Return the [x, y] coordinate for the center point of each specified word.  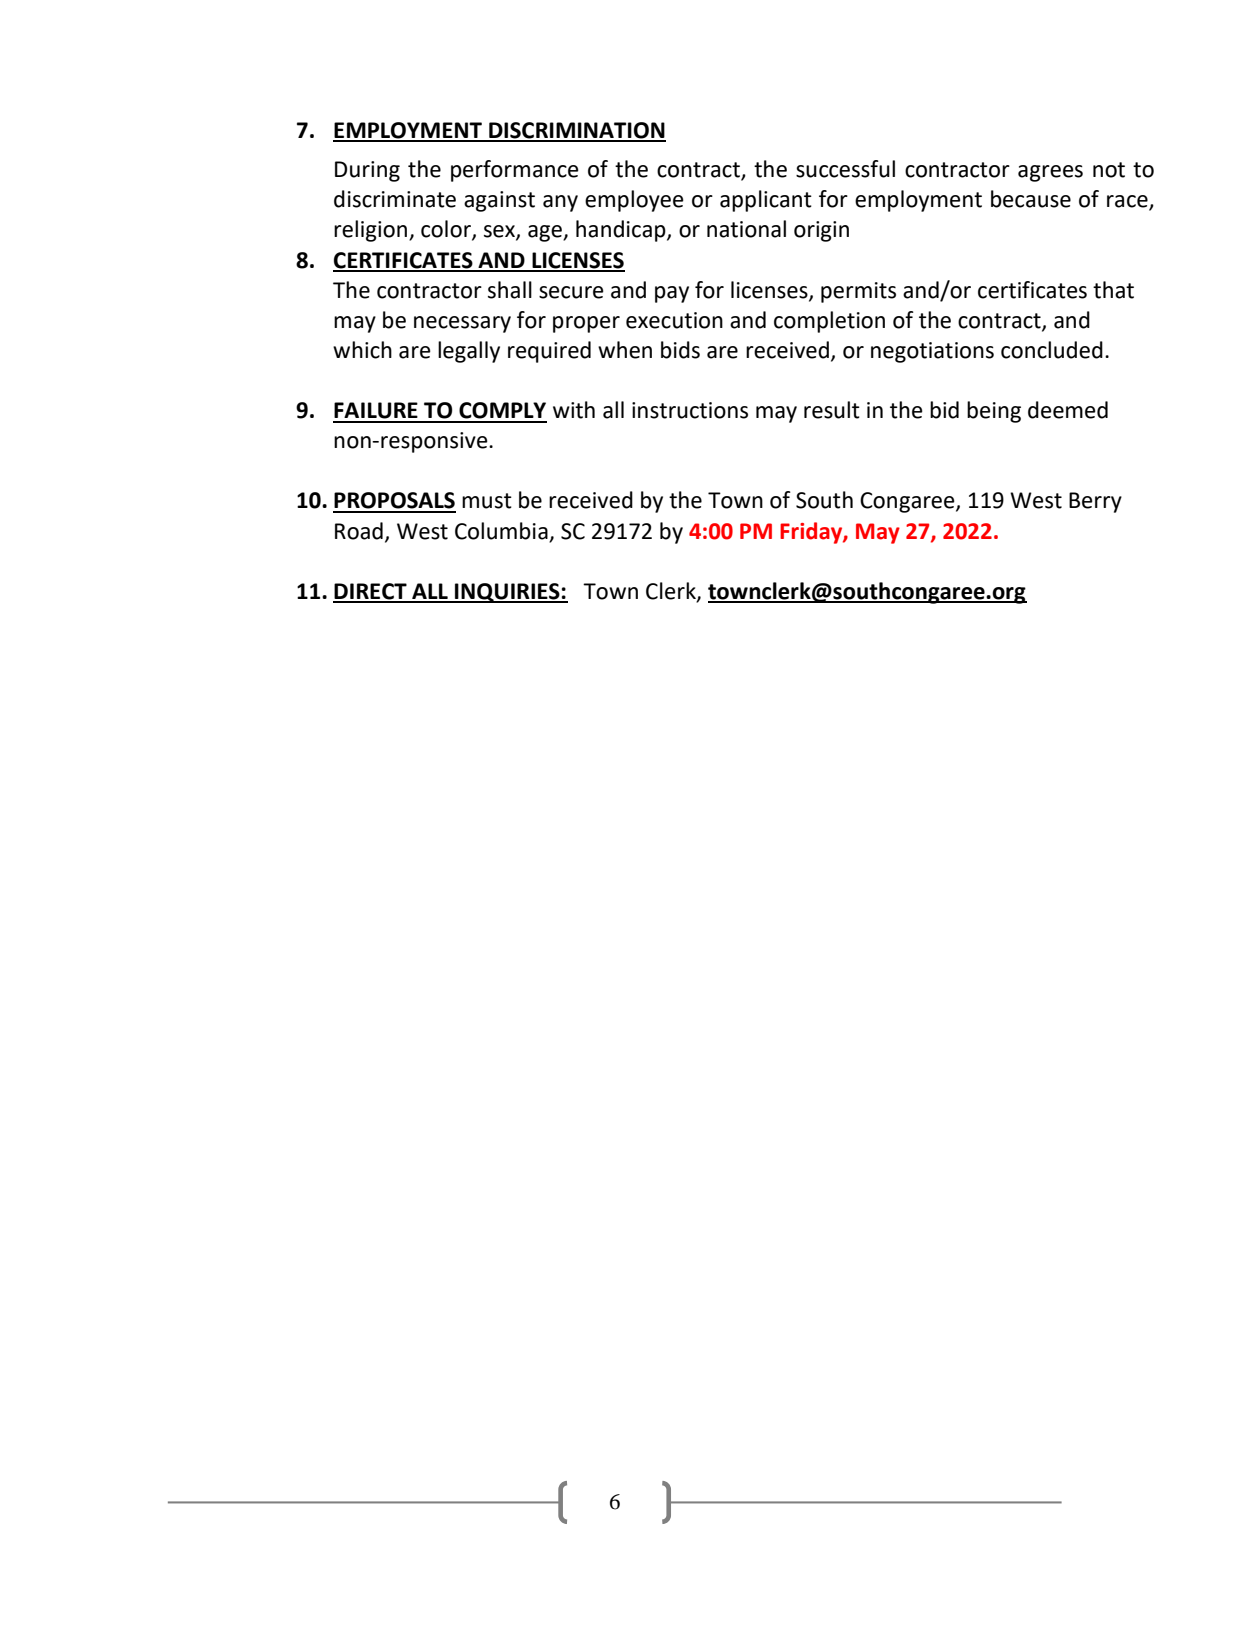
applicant [766, 201]
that [1113, 290]
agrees [1050, 173]
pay [672, 294]
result [832, 410]
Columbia [501, 531]
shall [510, 290]
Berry [1095, 502]
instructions [690, 410]
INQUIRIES [507, 593]
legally [469, 352]
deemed [1068, 410]
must [487, 501]
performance [515, 171]
